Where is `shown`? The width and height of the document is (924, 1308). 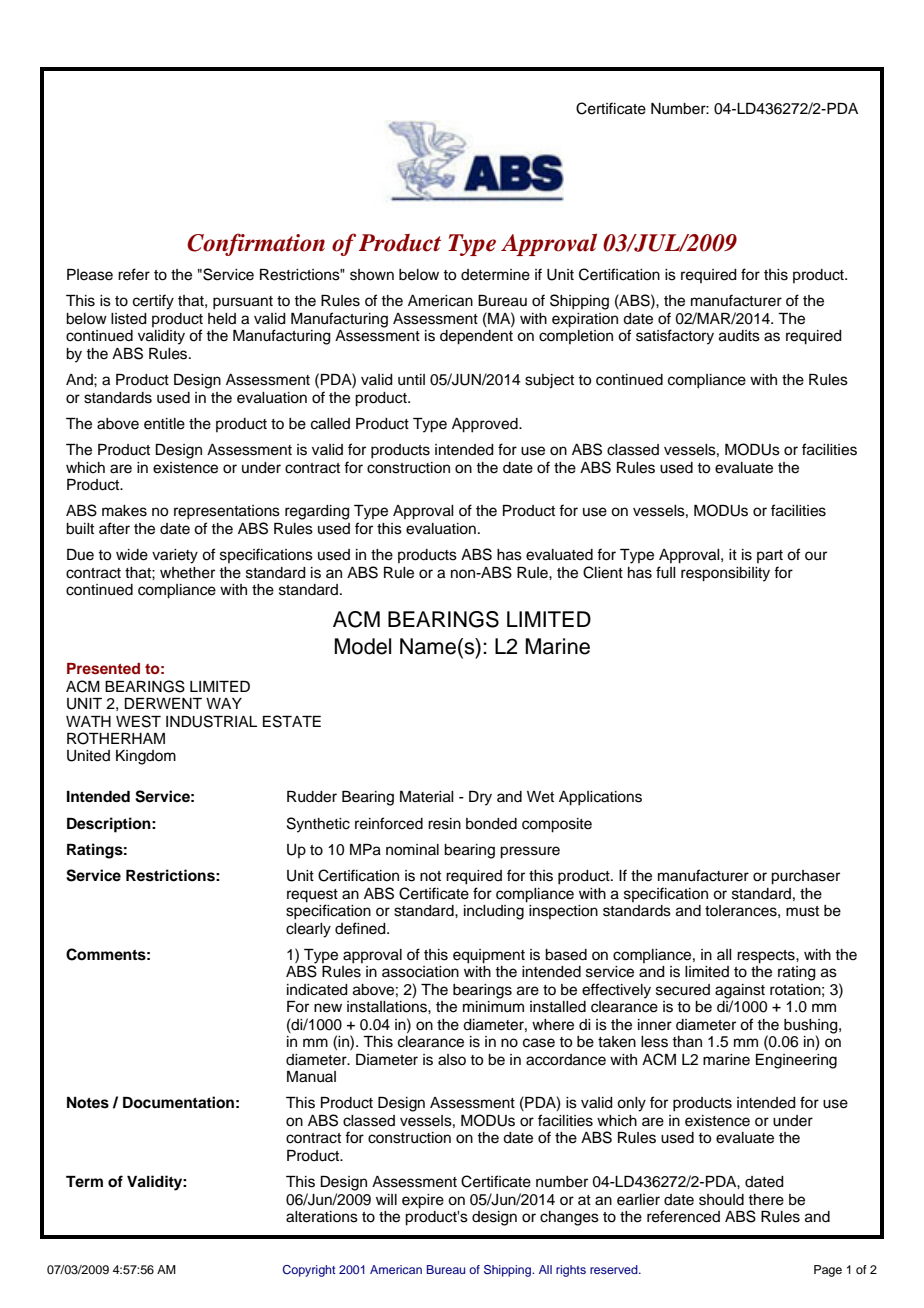 shown is located at coordinates (372, 275).
